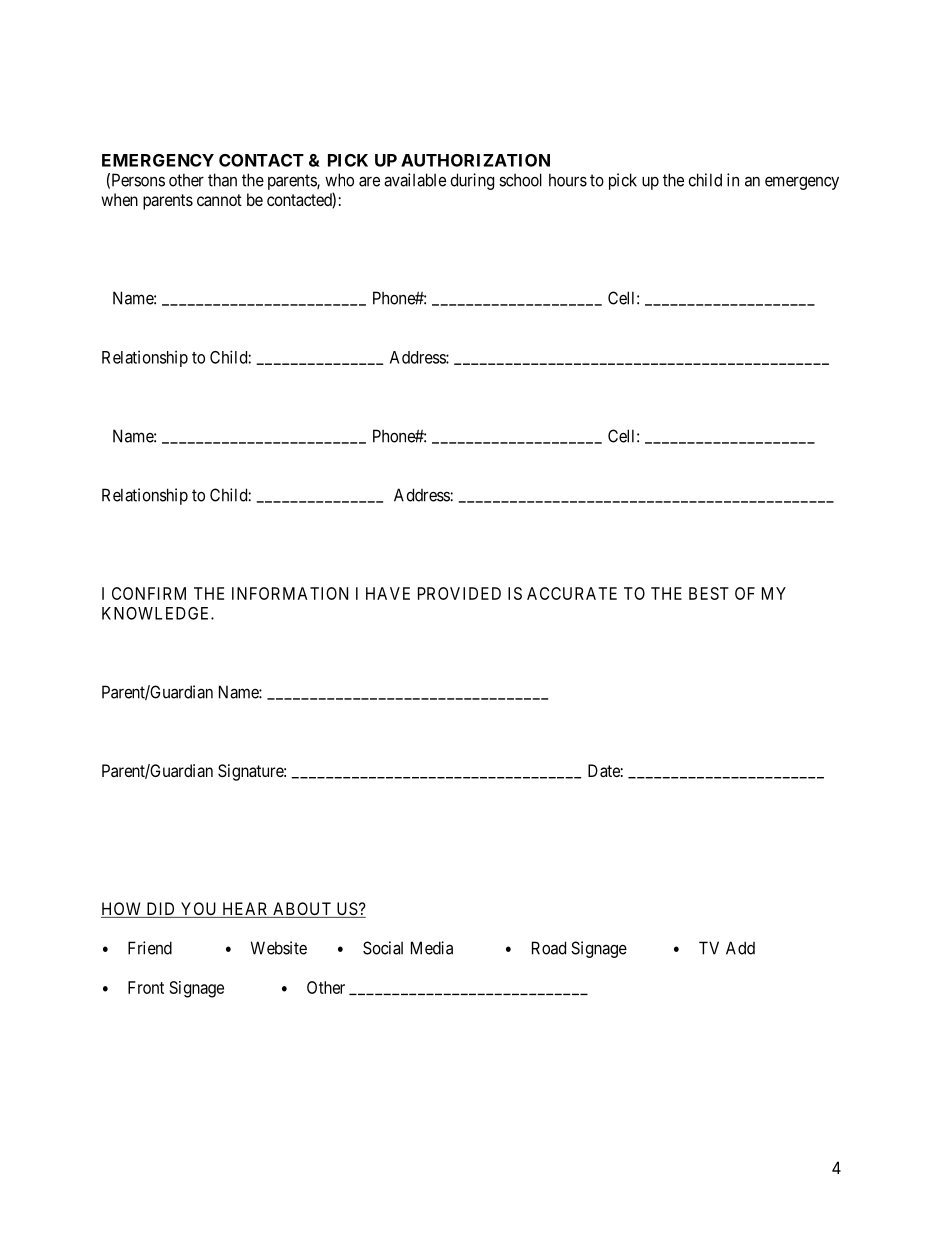  Describe the element at coordinates (520, 180) in the page. I see `school` at that location.
